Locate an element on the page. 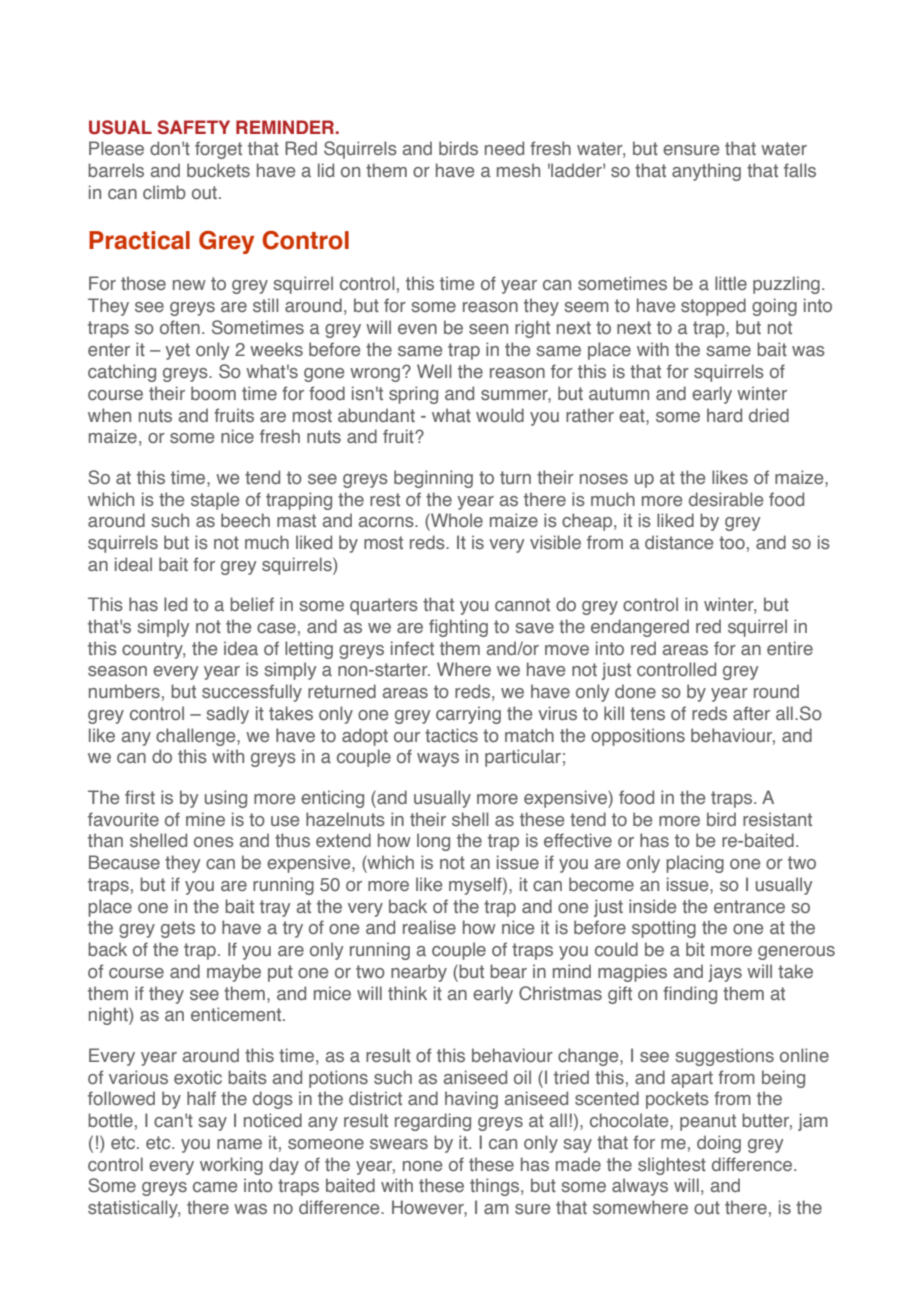  working is located at coordinates (231, 1166).
